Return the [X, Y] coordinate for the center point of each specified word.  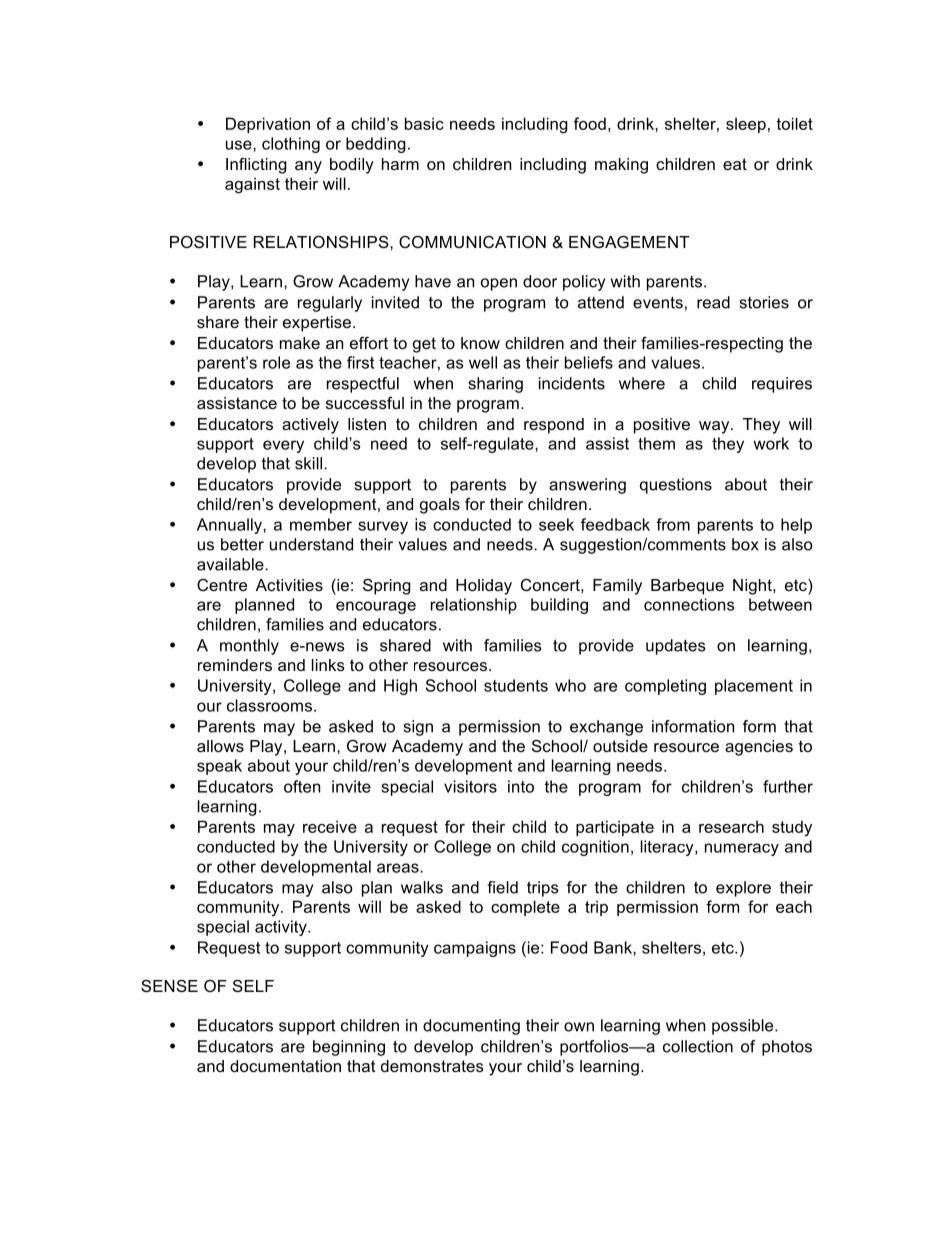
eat [735, 164]
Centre [222, 585]
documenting [471, 1027]
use [240, 145]
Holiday [484, 587]
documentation [285, 1066]
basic [424, 123]
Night [753, 587]
